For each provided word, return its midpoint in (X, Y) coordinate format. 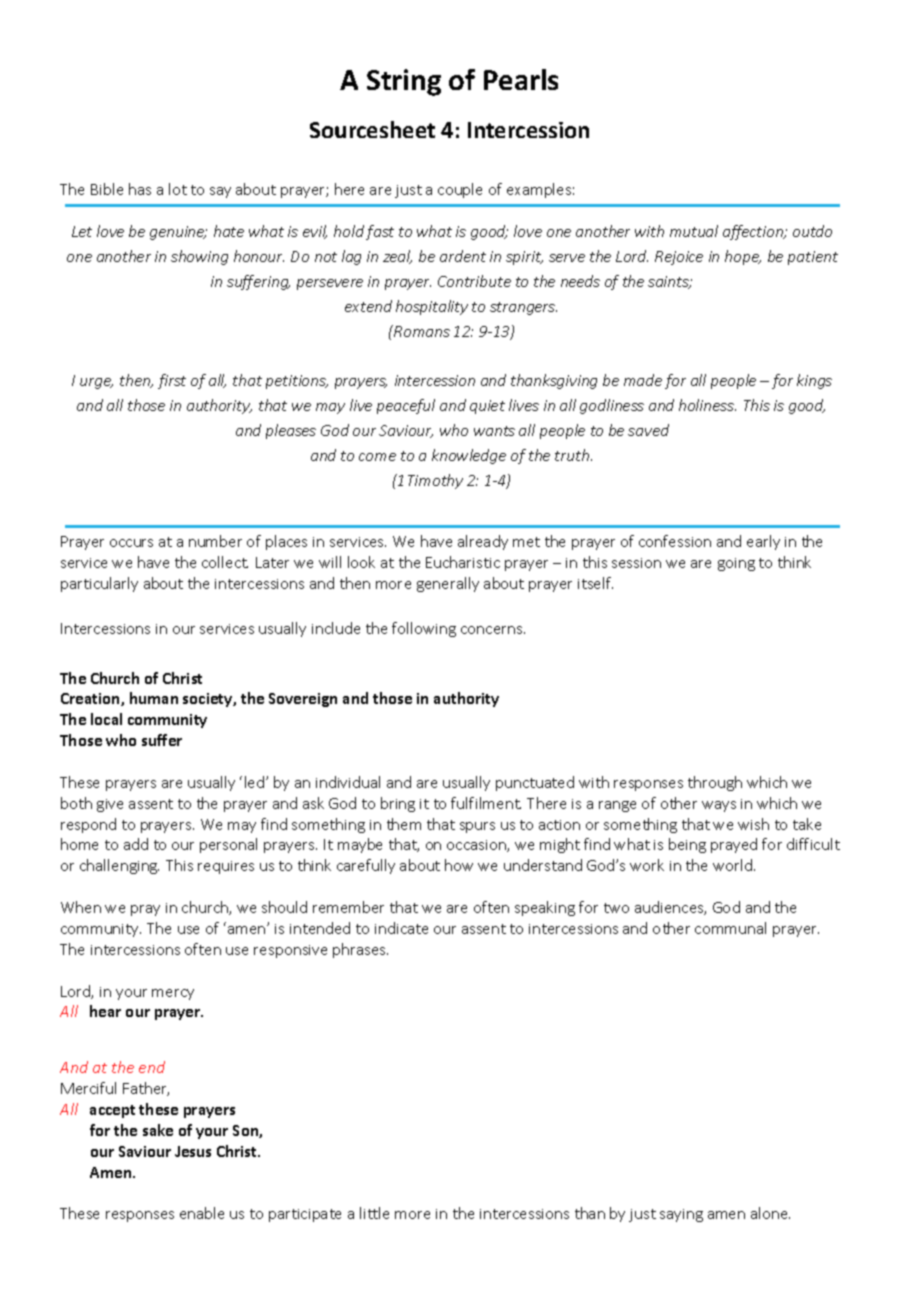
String (404, 82)
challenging (119, 866)
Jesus (193, 1151)
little (374, 1213)
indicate (401, 928)
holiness (707, 405)
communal (730, 928)
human (154, 698)
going (736, 564)
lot (178, 189)
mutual (694, 231)
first (172, 381)
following (424, 629)
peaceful (406, 406)
